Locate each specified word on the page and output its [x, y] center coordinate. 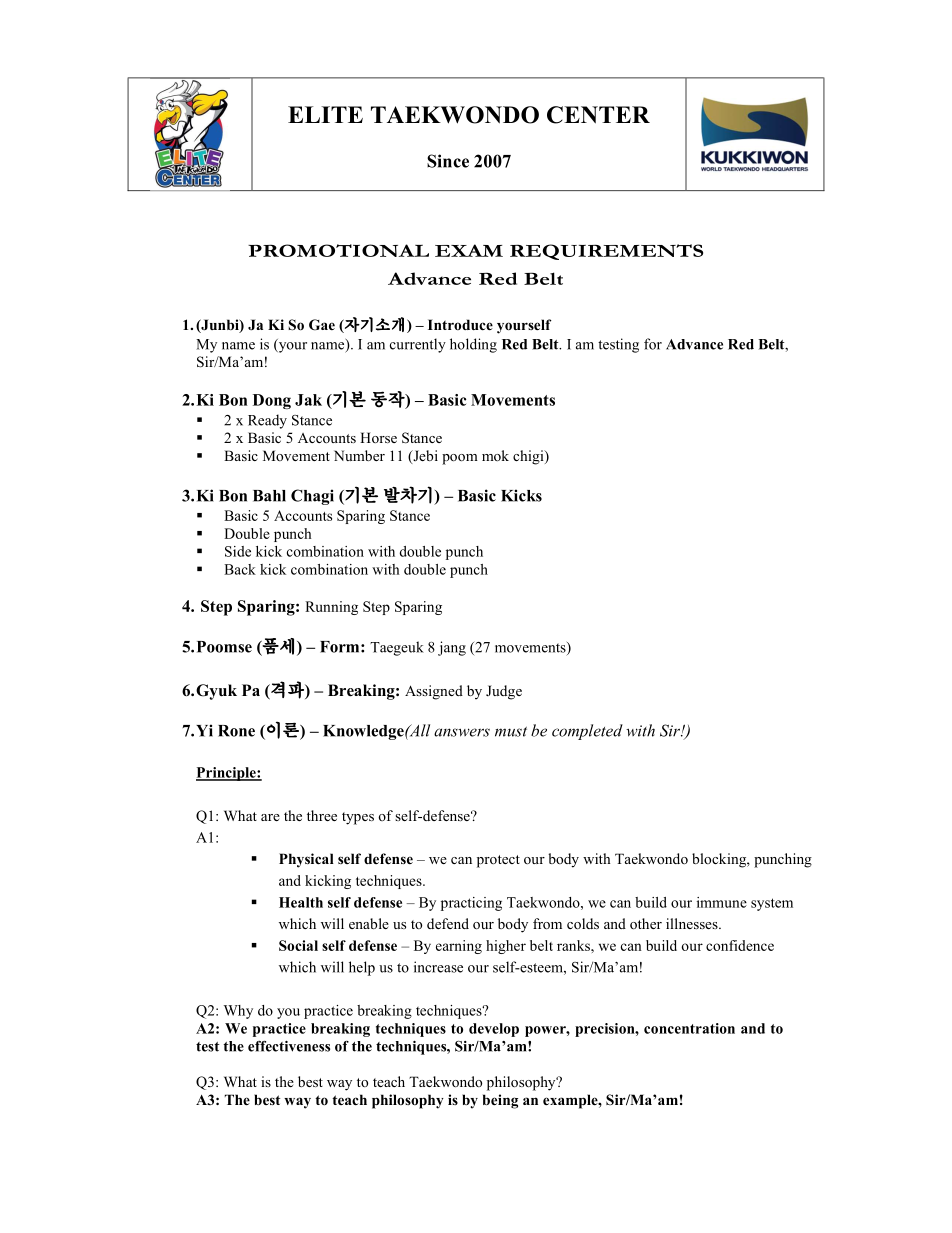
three [322, 815]
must [511, 732]
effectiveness [289, 1046]
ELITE [325, 114]
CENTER [598, 115]
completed [587, 732]
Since [448, 161]
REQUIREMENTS [606, 252]
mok [495, 455]
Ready [267, 421]
